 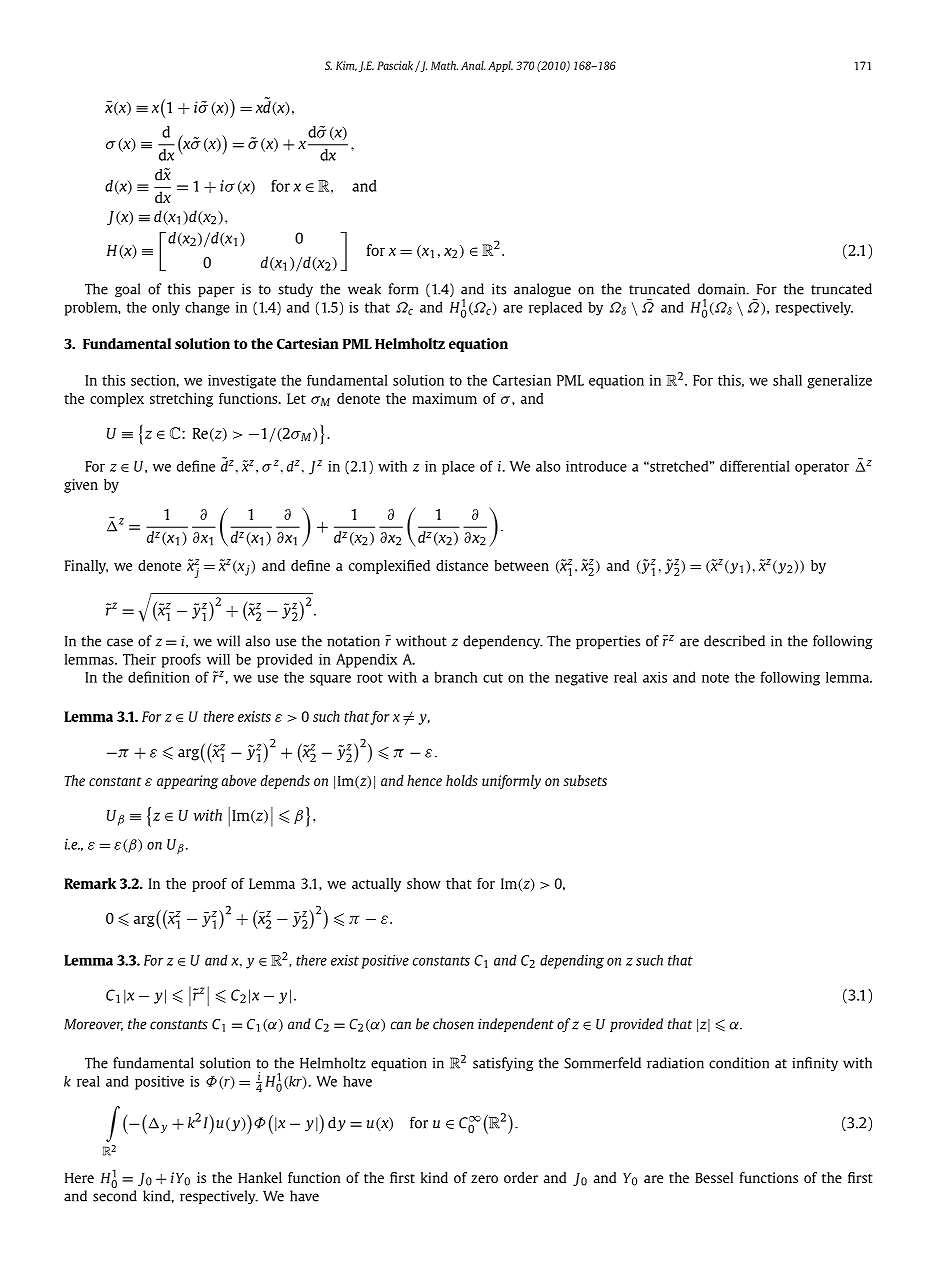 What do you see at coordinates (500, 66) in the screenshot?
I see `Appl` at bounding box center [500, 66].
